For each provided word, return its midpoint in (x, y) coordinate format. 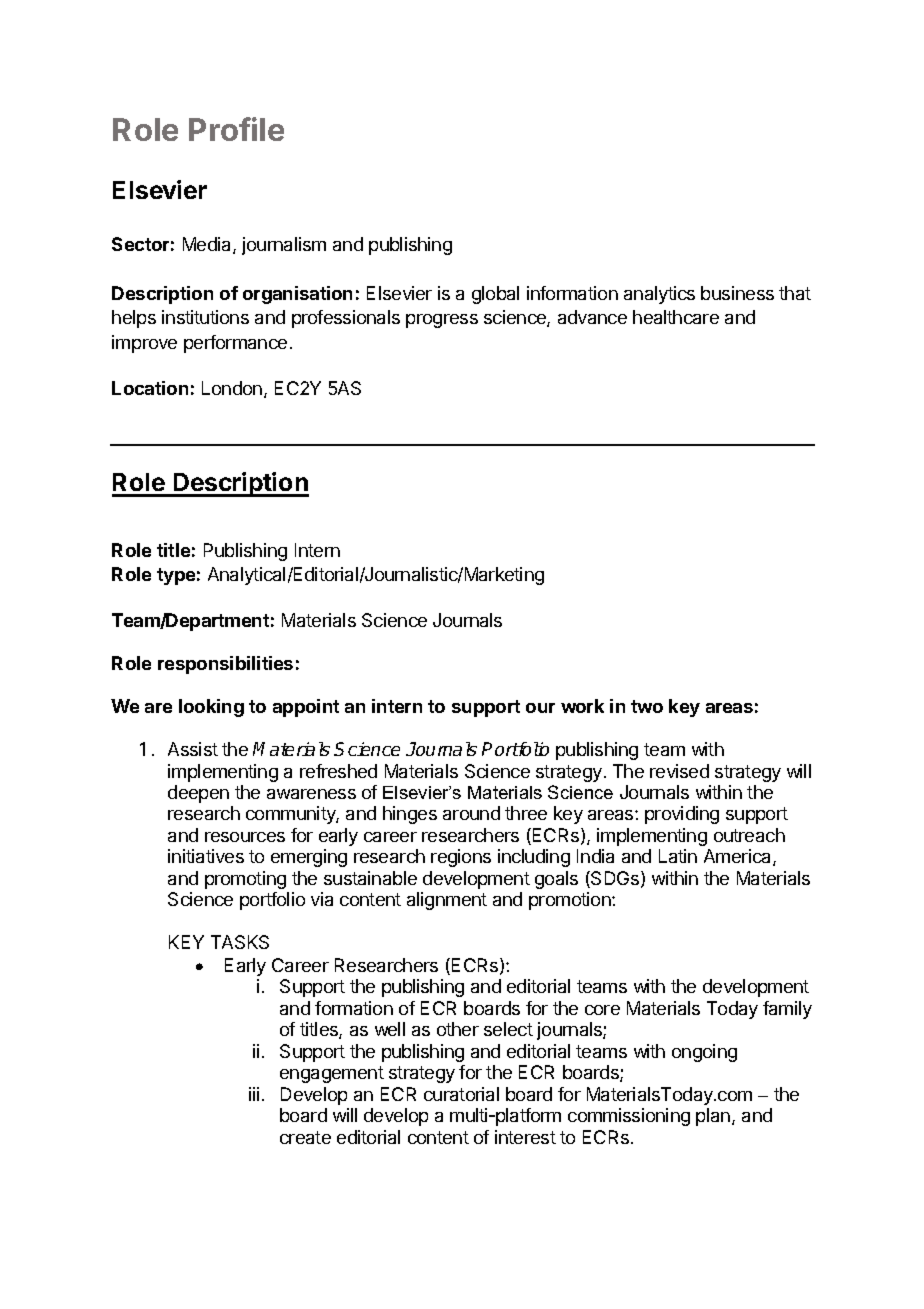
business (737, 293)
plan (713, 1117)
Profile (236, 129)
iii (254, 1094)
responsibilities (225, 665)
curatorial (461, 1094)
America (739, 857)
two (647, 706)
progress (442, 321)
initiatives (206, 856)
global (495, 295)
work (582, 706)
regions (461, 858)
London (232, 388)
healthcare (676, 317)
